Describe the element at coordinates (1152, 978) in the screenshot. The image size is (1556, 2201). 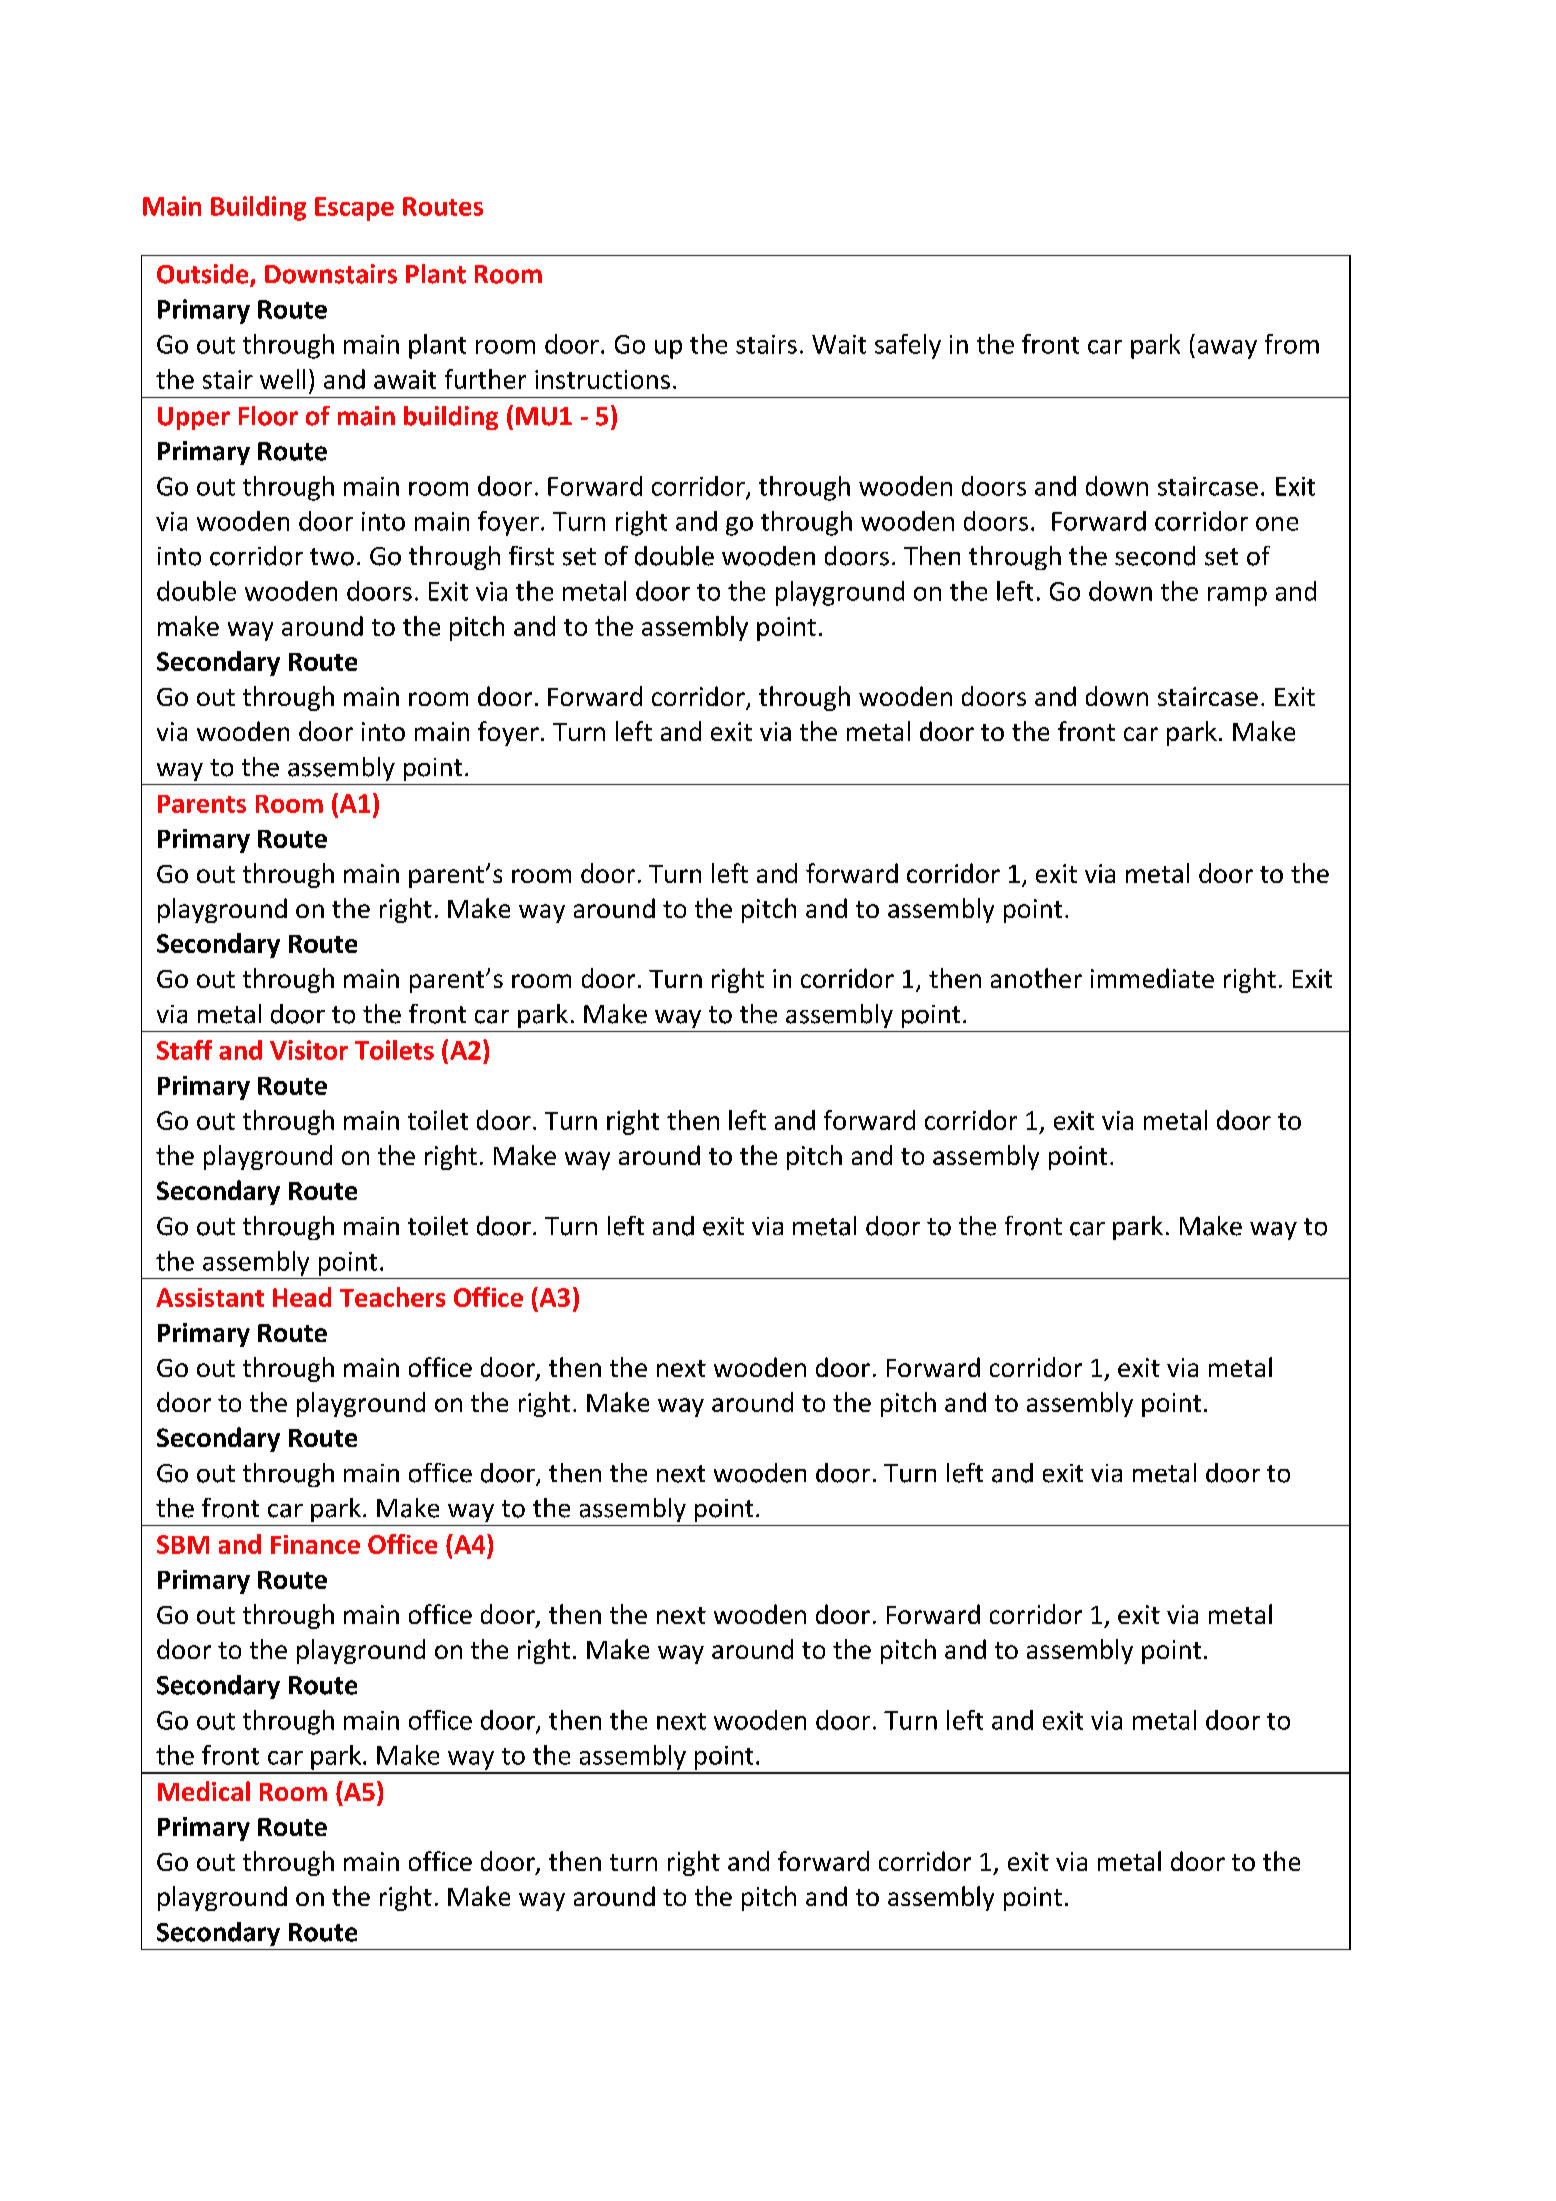
I see `immediate` at that location.
